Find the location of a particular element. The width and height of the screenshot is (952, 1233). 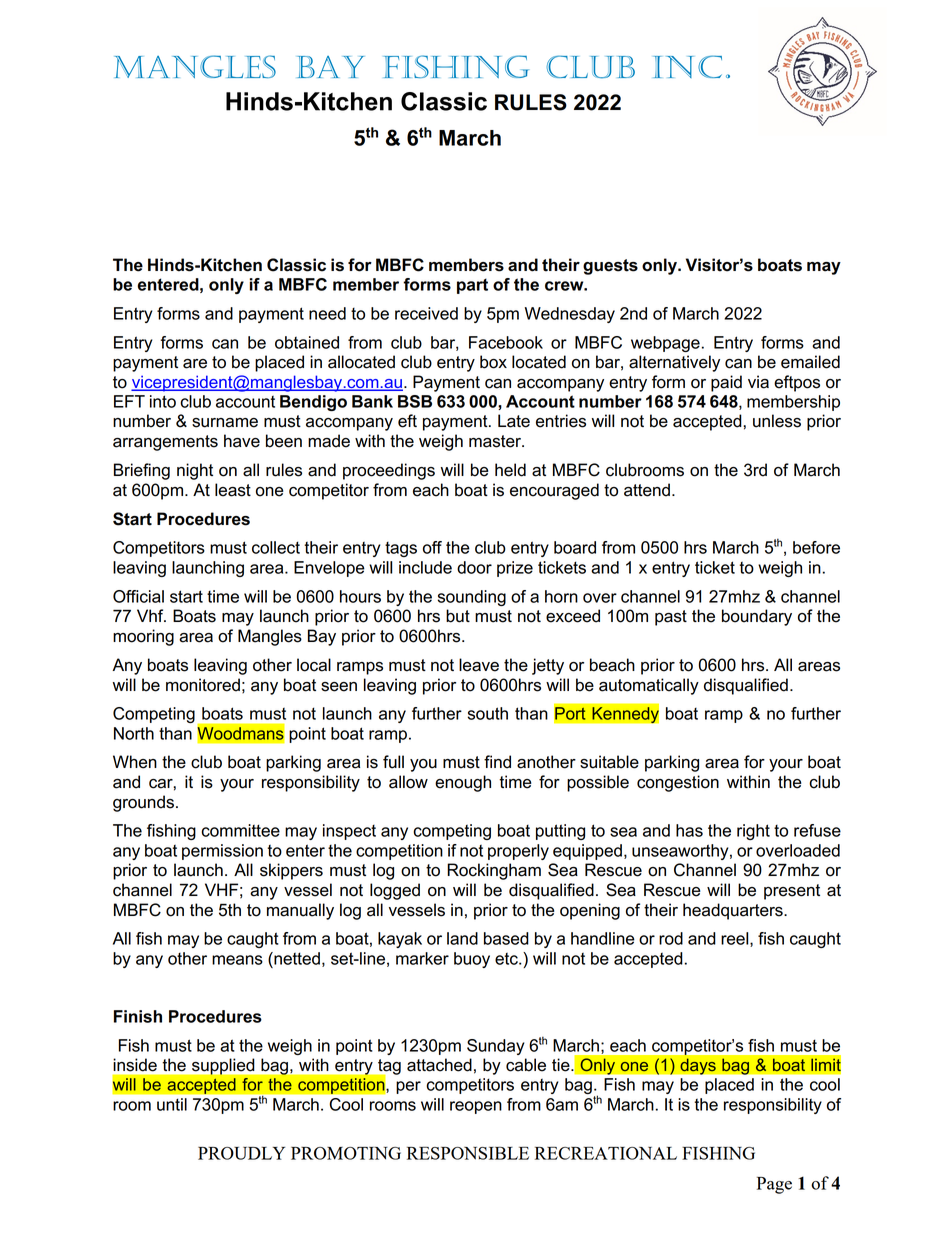

emailed is located at coordinates (810, 362).
